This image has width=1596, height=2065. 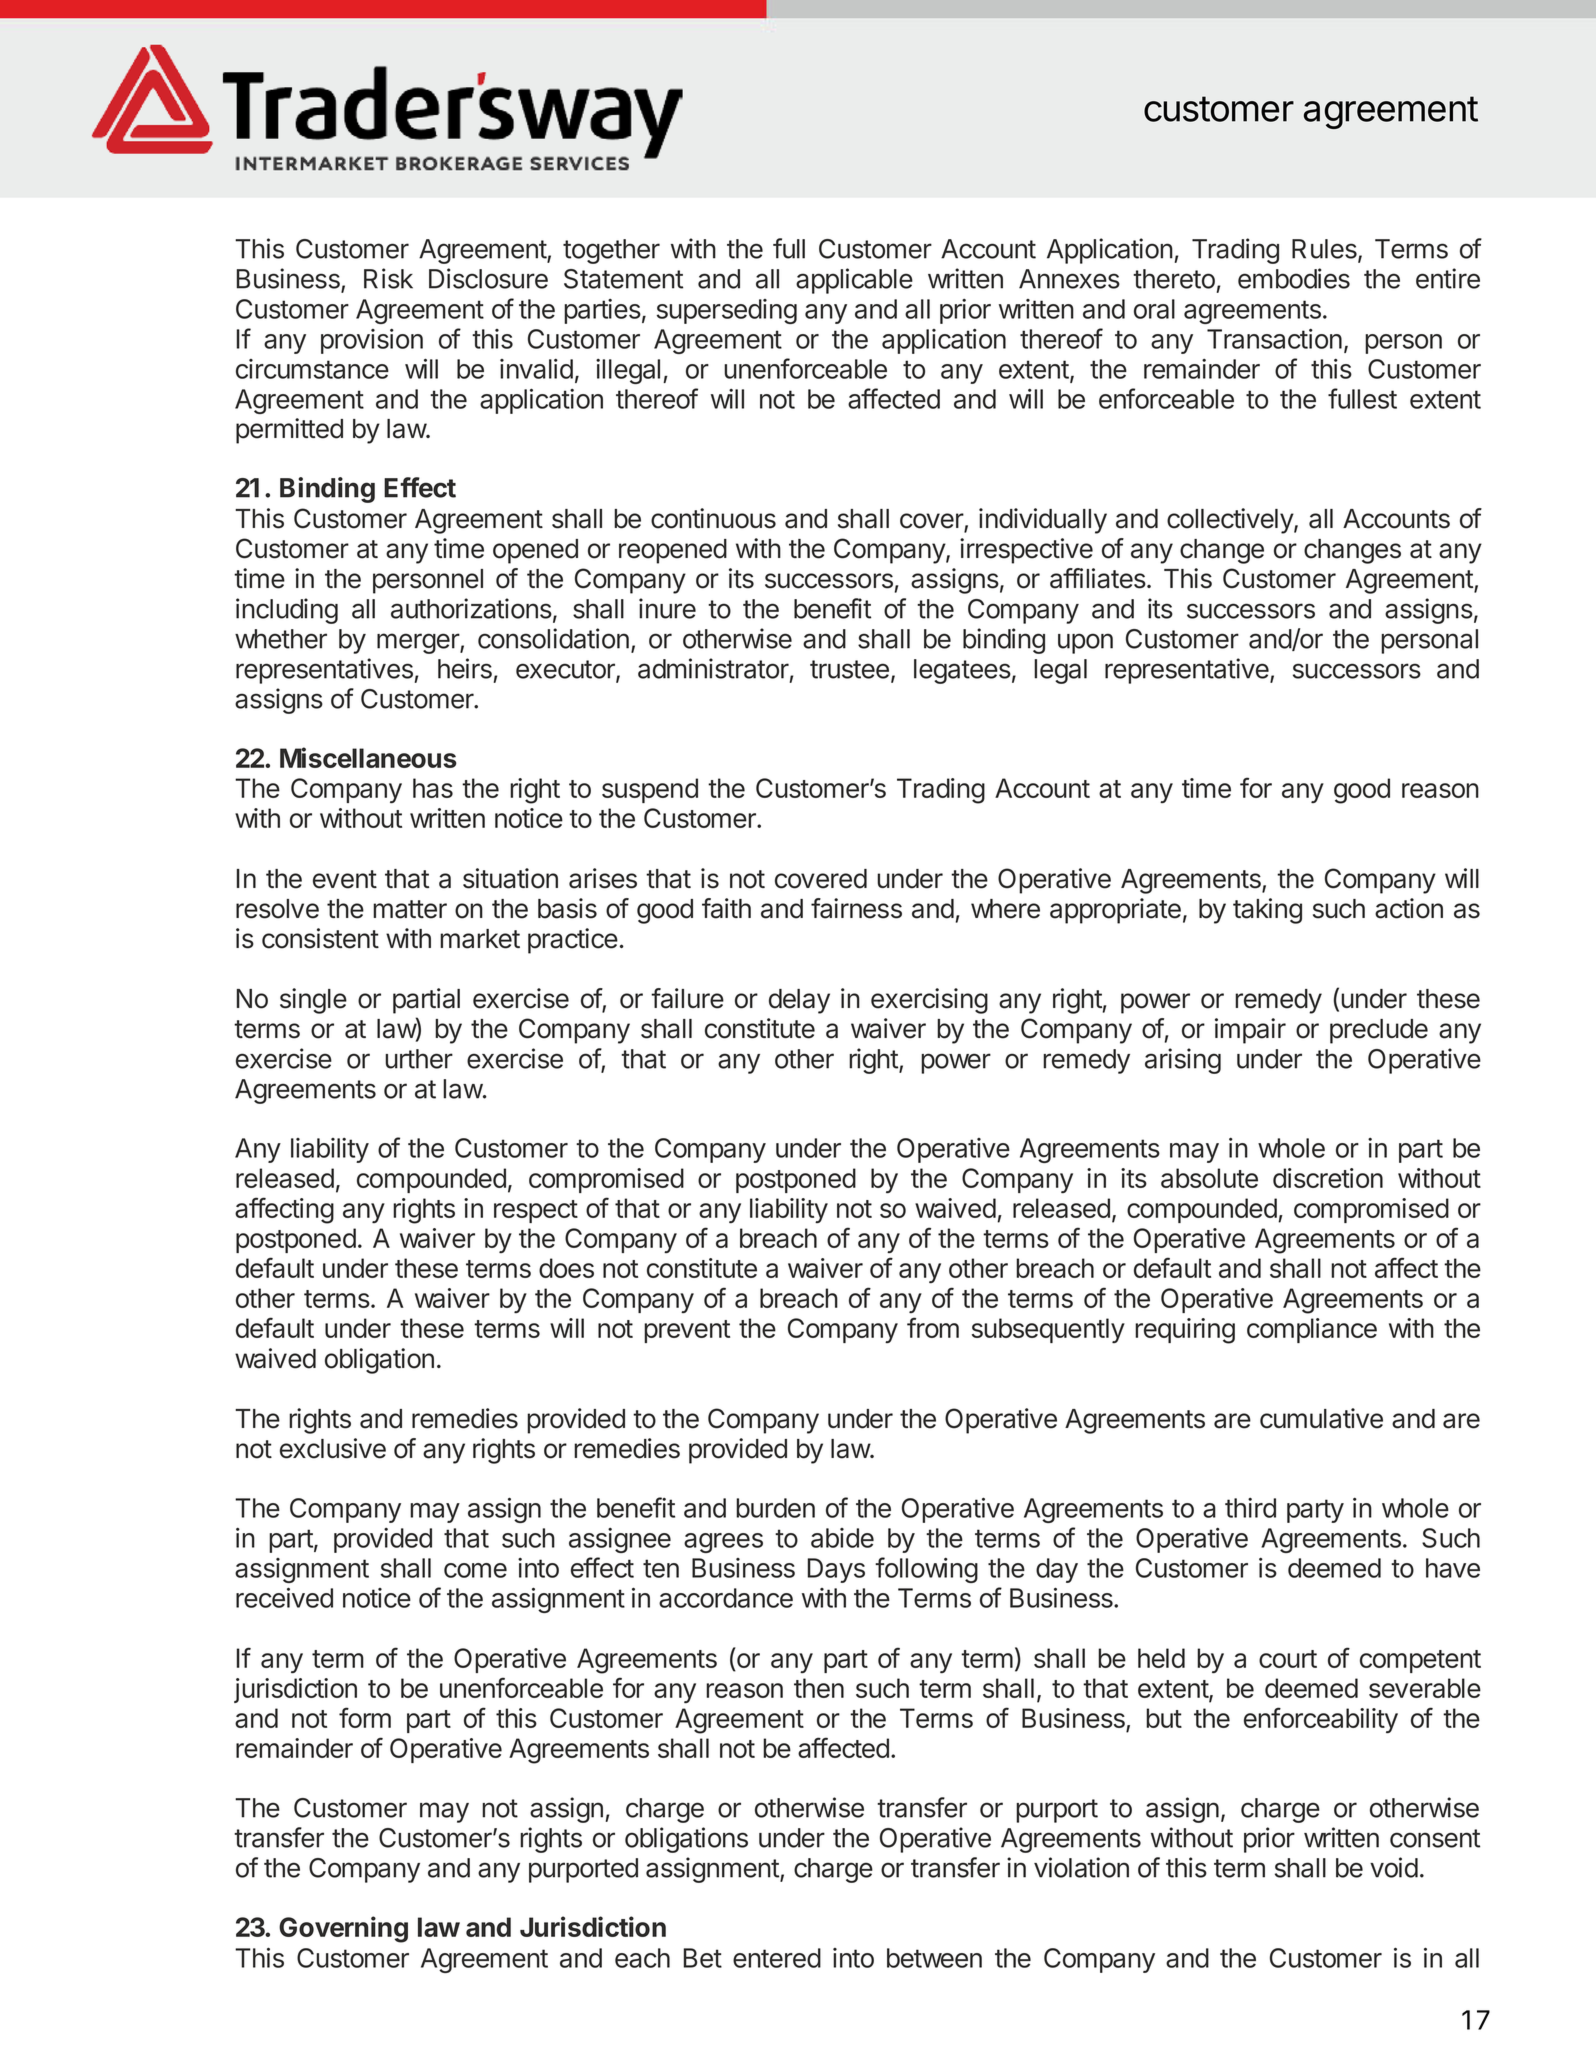 I want to click on has, so click(x=433, y=788).
